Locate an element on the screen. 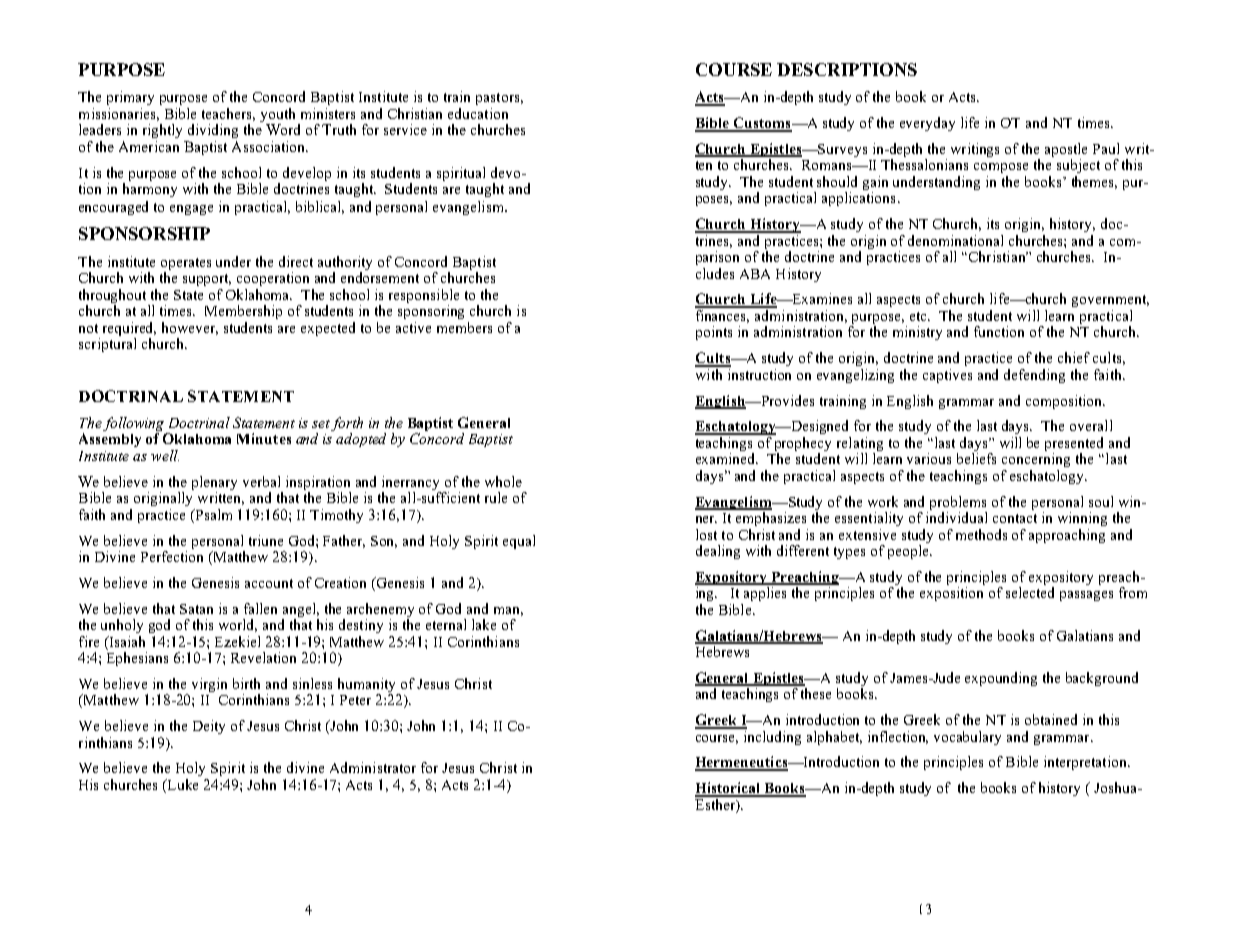 This screenshot has width=1233, height=952. triune is located at coordinates (266, 540).
